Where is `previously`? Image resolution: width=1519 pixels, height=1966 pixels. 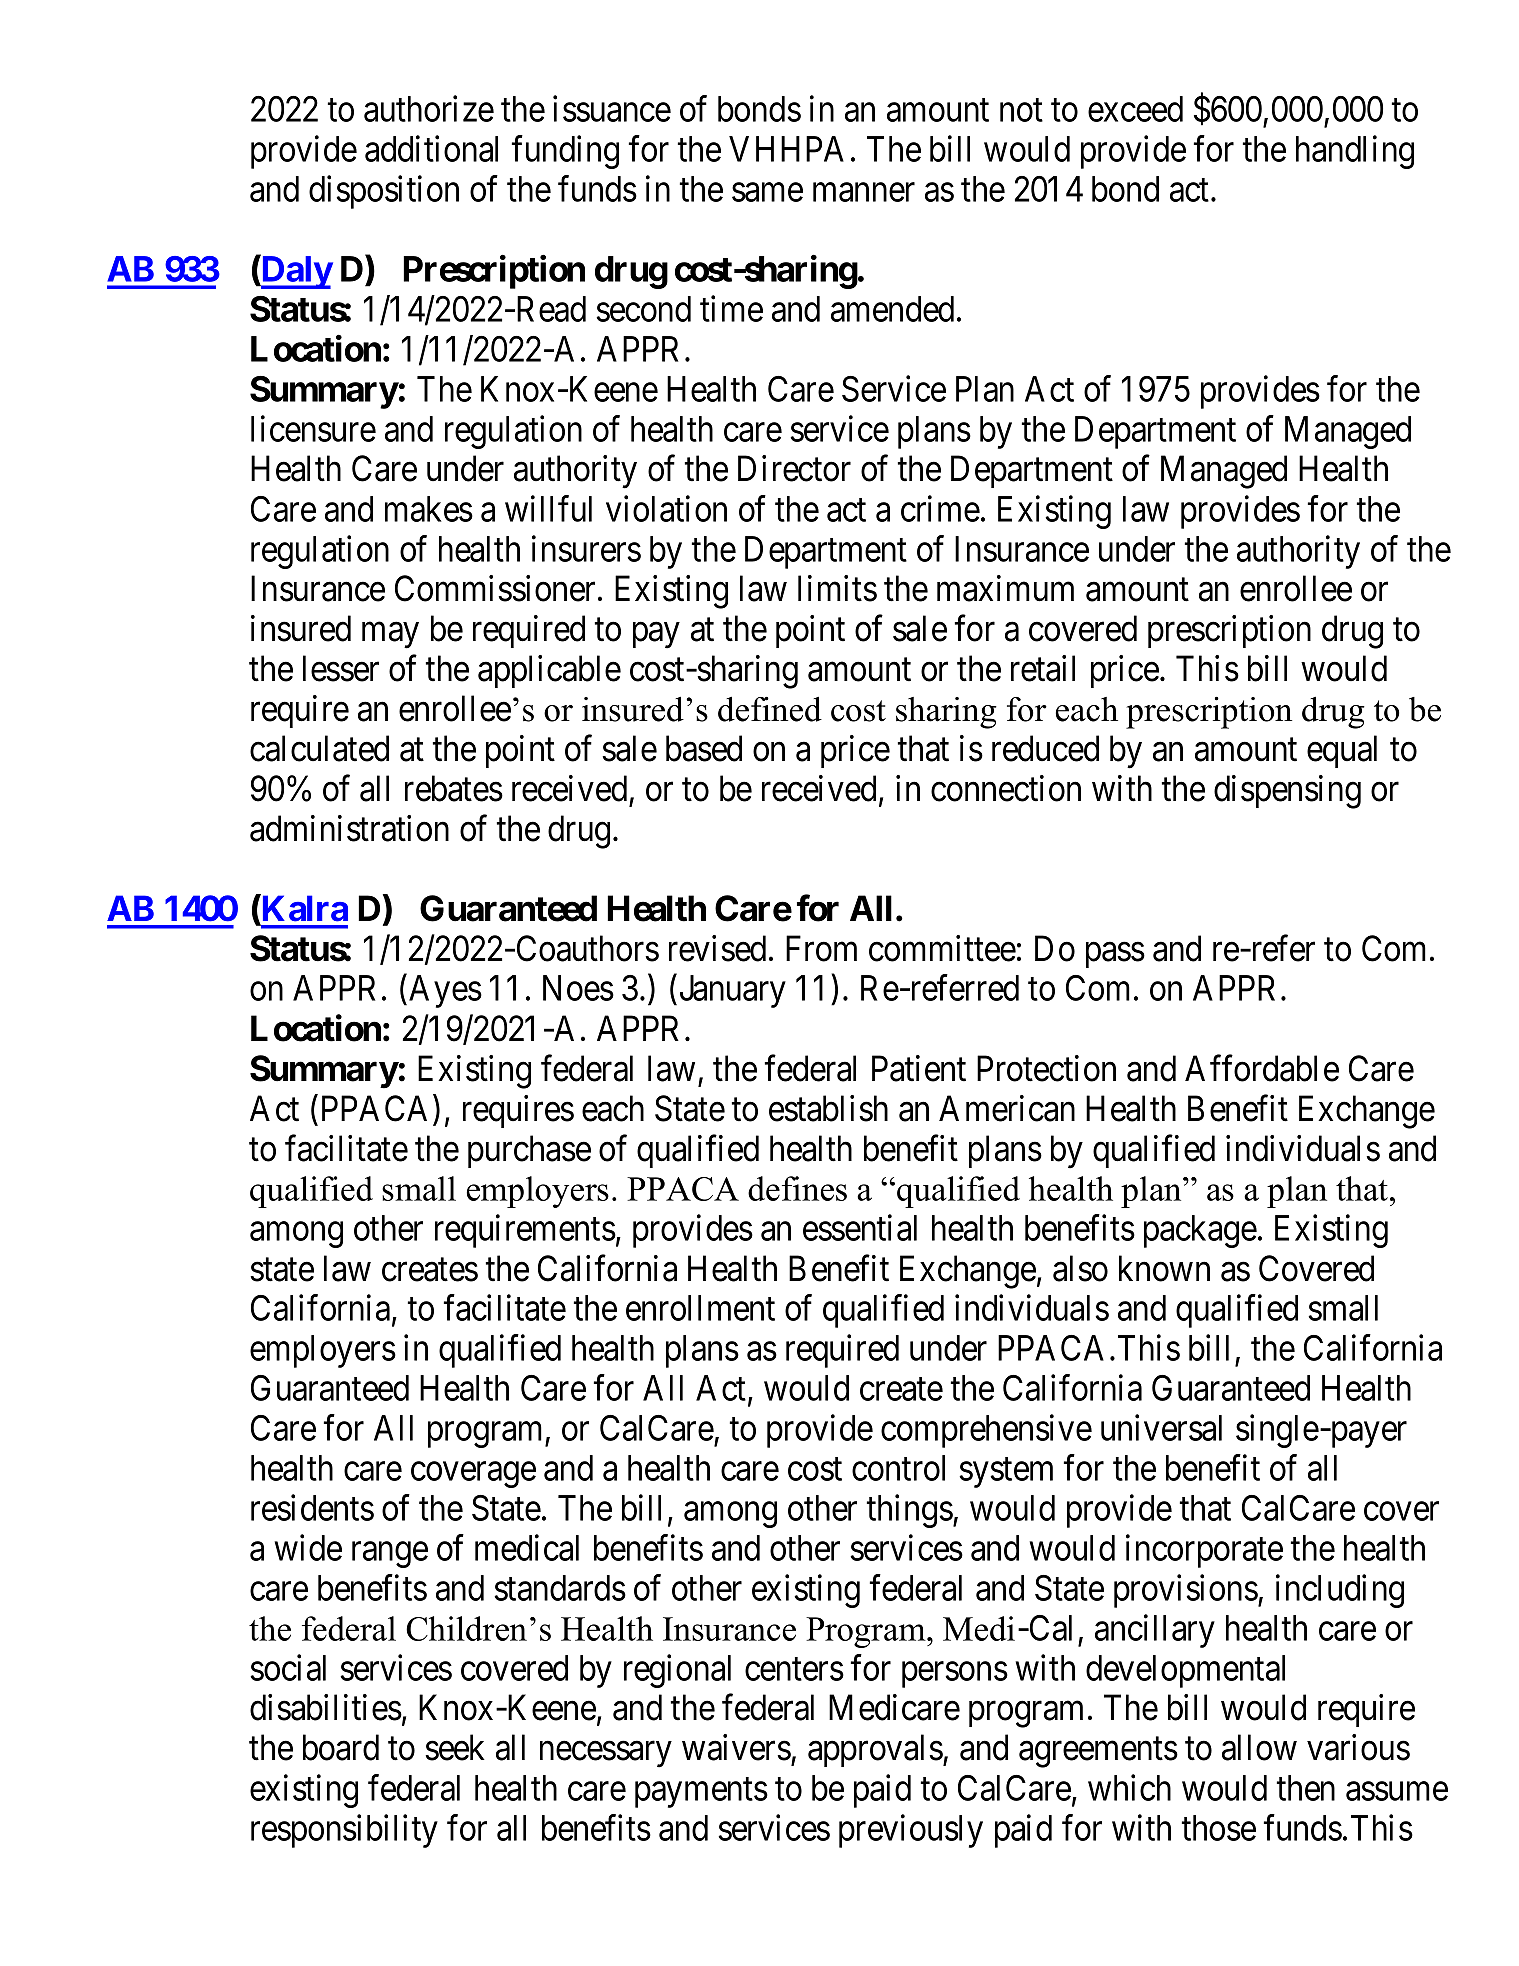 previously is located at coordinates (911, 1831).
